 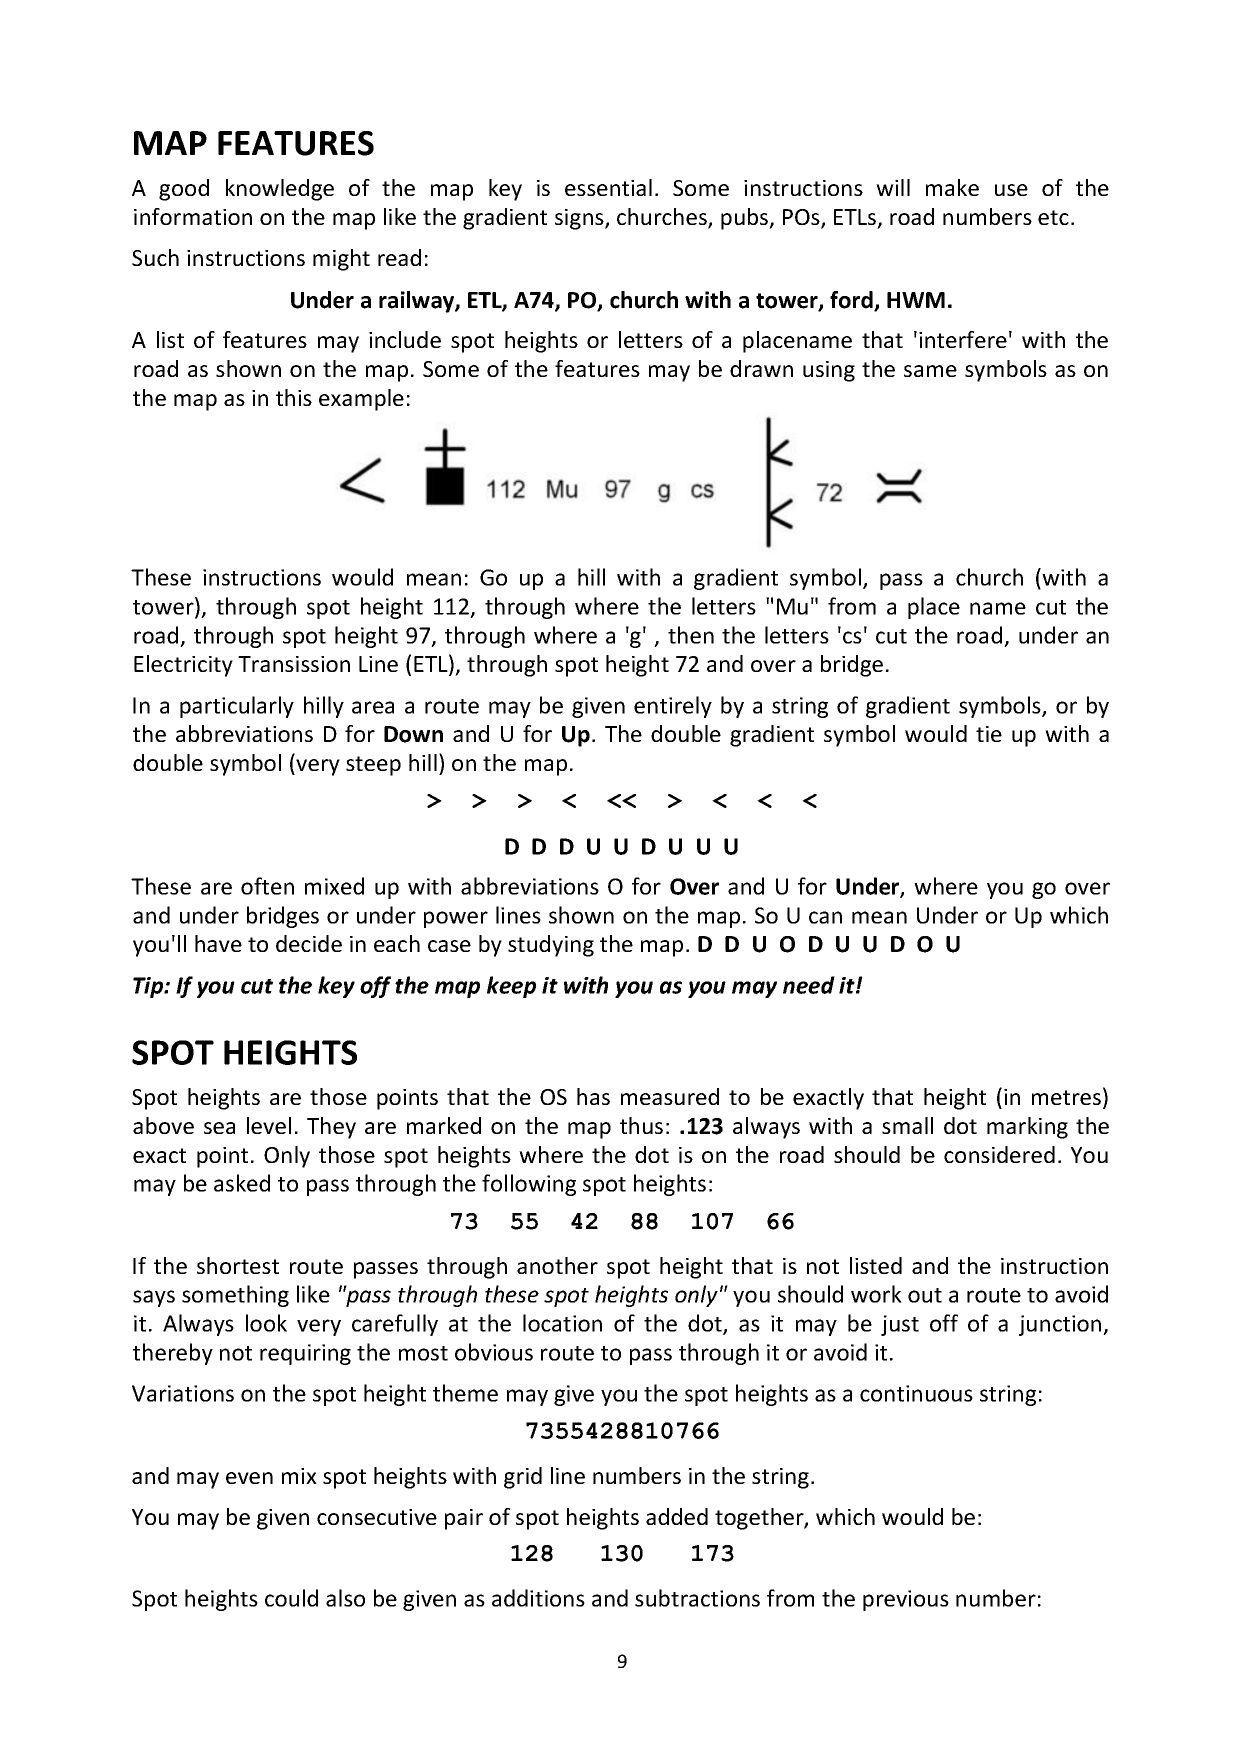 I want to click on make, so click(x=952, y=187).
